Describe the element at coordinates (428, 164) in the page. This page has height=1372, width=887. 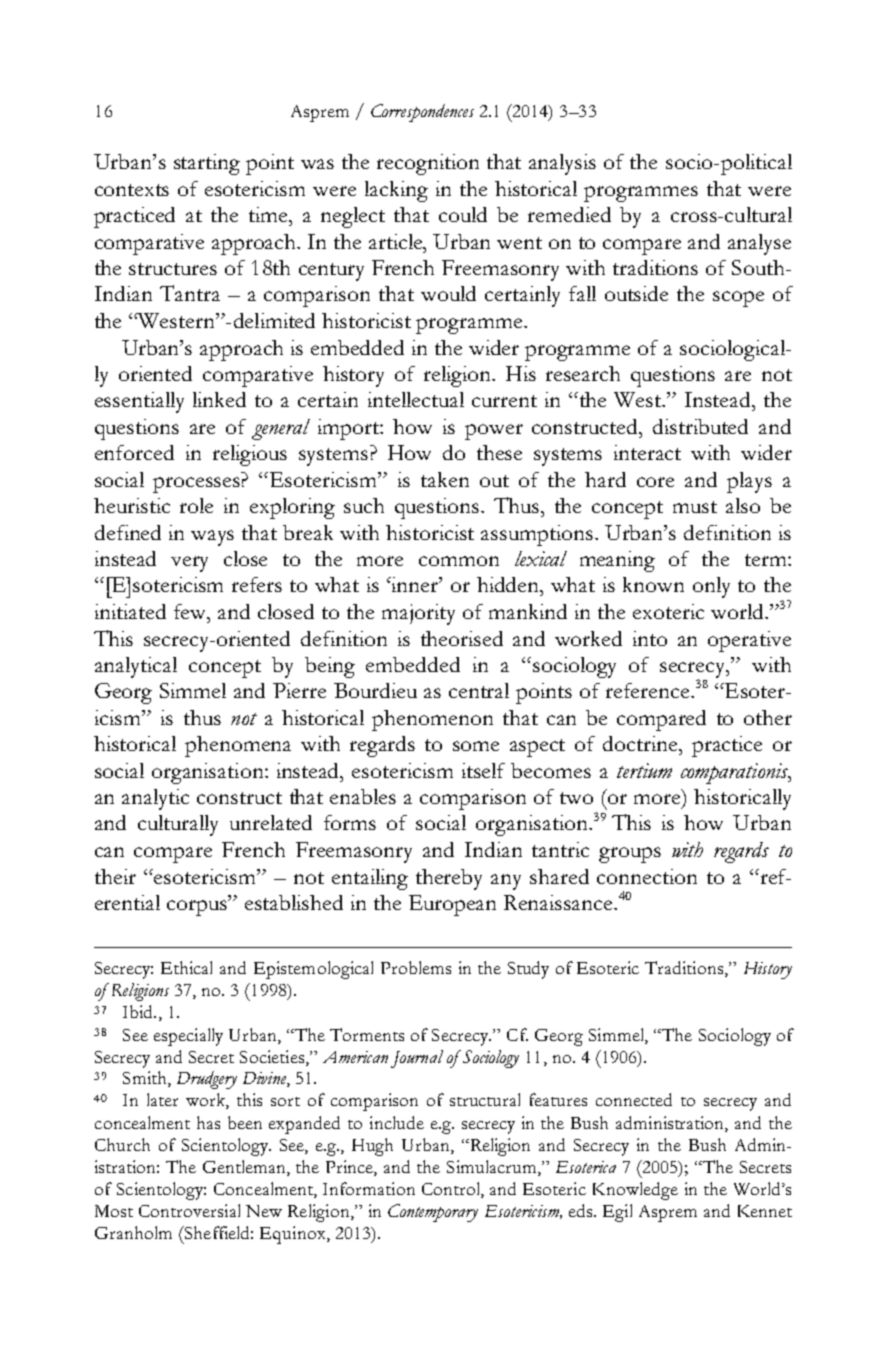
I see `recognition` at that location.
